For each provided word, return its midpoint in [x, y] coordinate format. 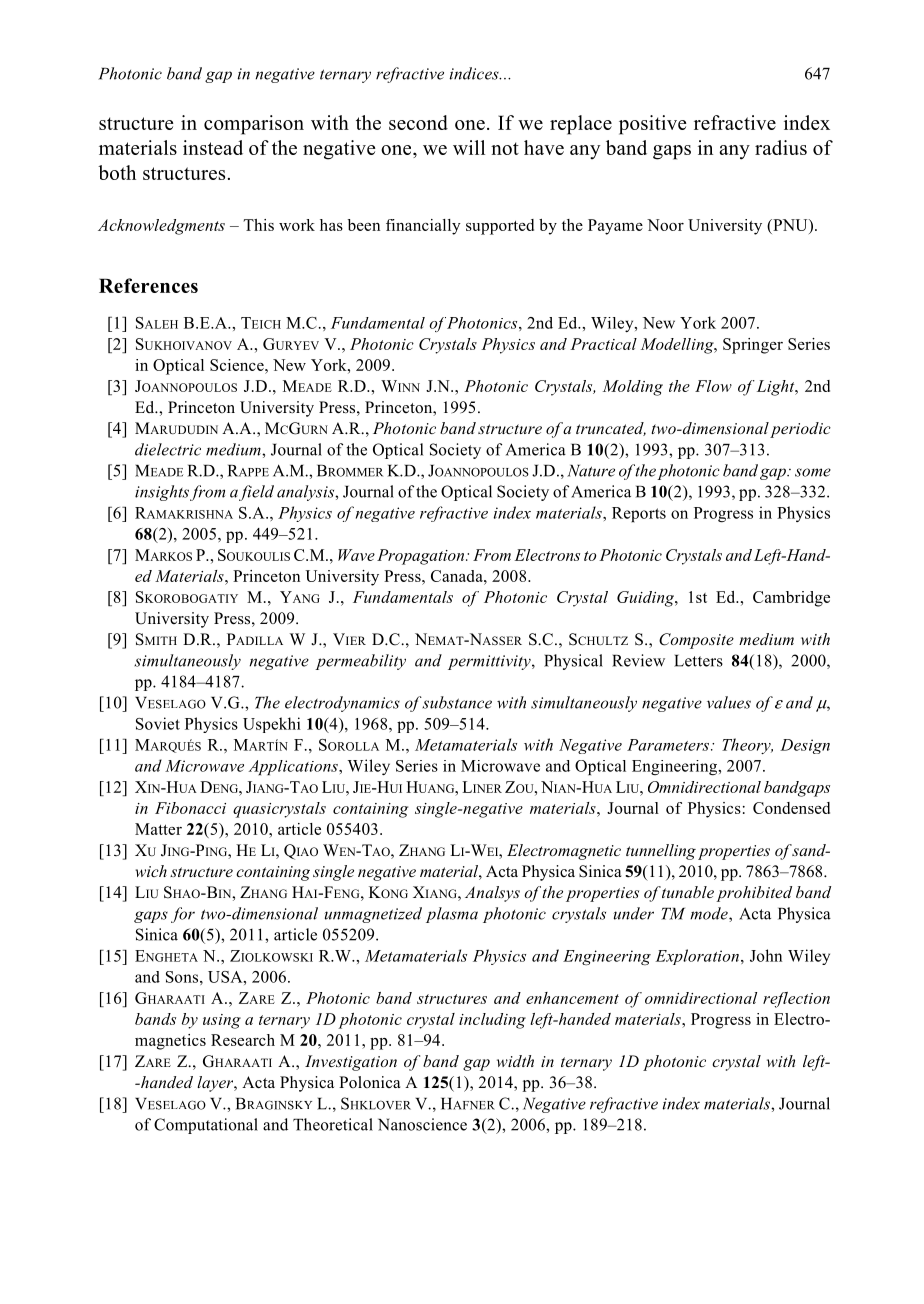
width [515, 1061]
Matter [158, 829]
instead [213, 147]
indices [475, 73]
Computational [206, 1126]
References [148, 285]
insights [162, 493]
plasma [452, 915]
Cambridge [791, 599]
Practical [603, 344]
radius [781, 147]
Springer [753, 346]
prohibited [754, 894]
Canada [458, 576]
